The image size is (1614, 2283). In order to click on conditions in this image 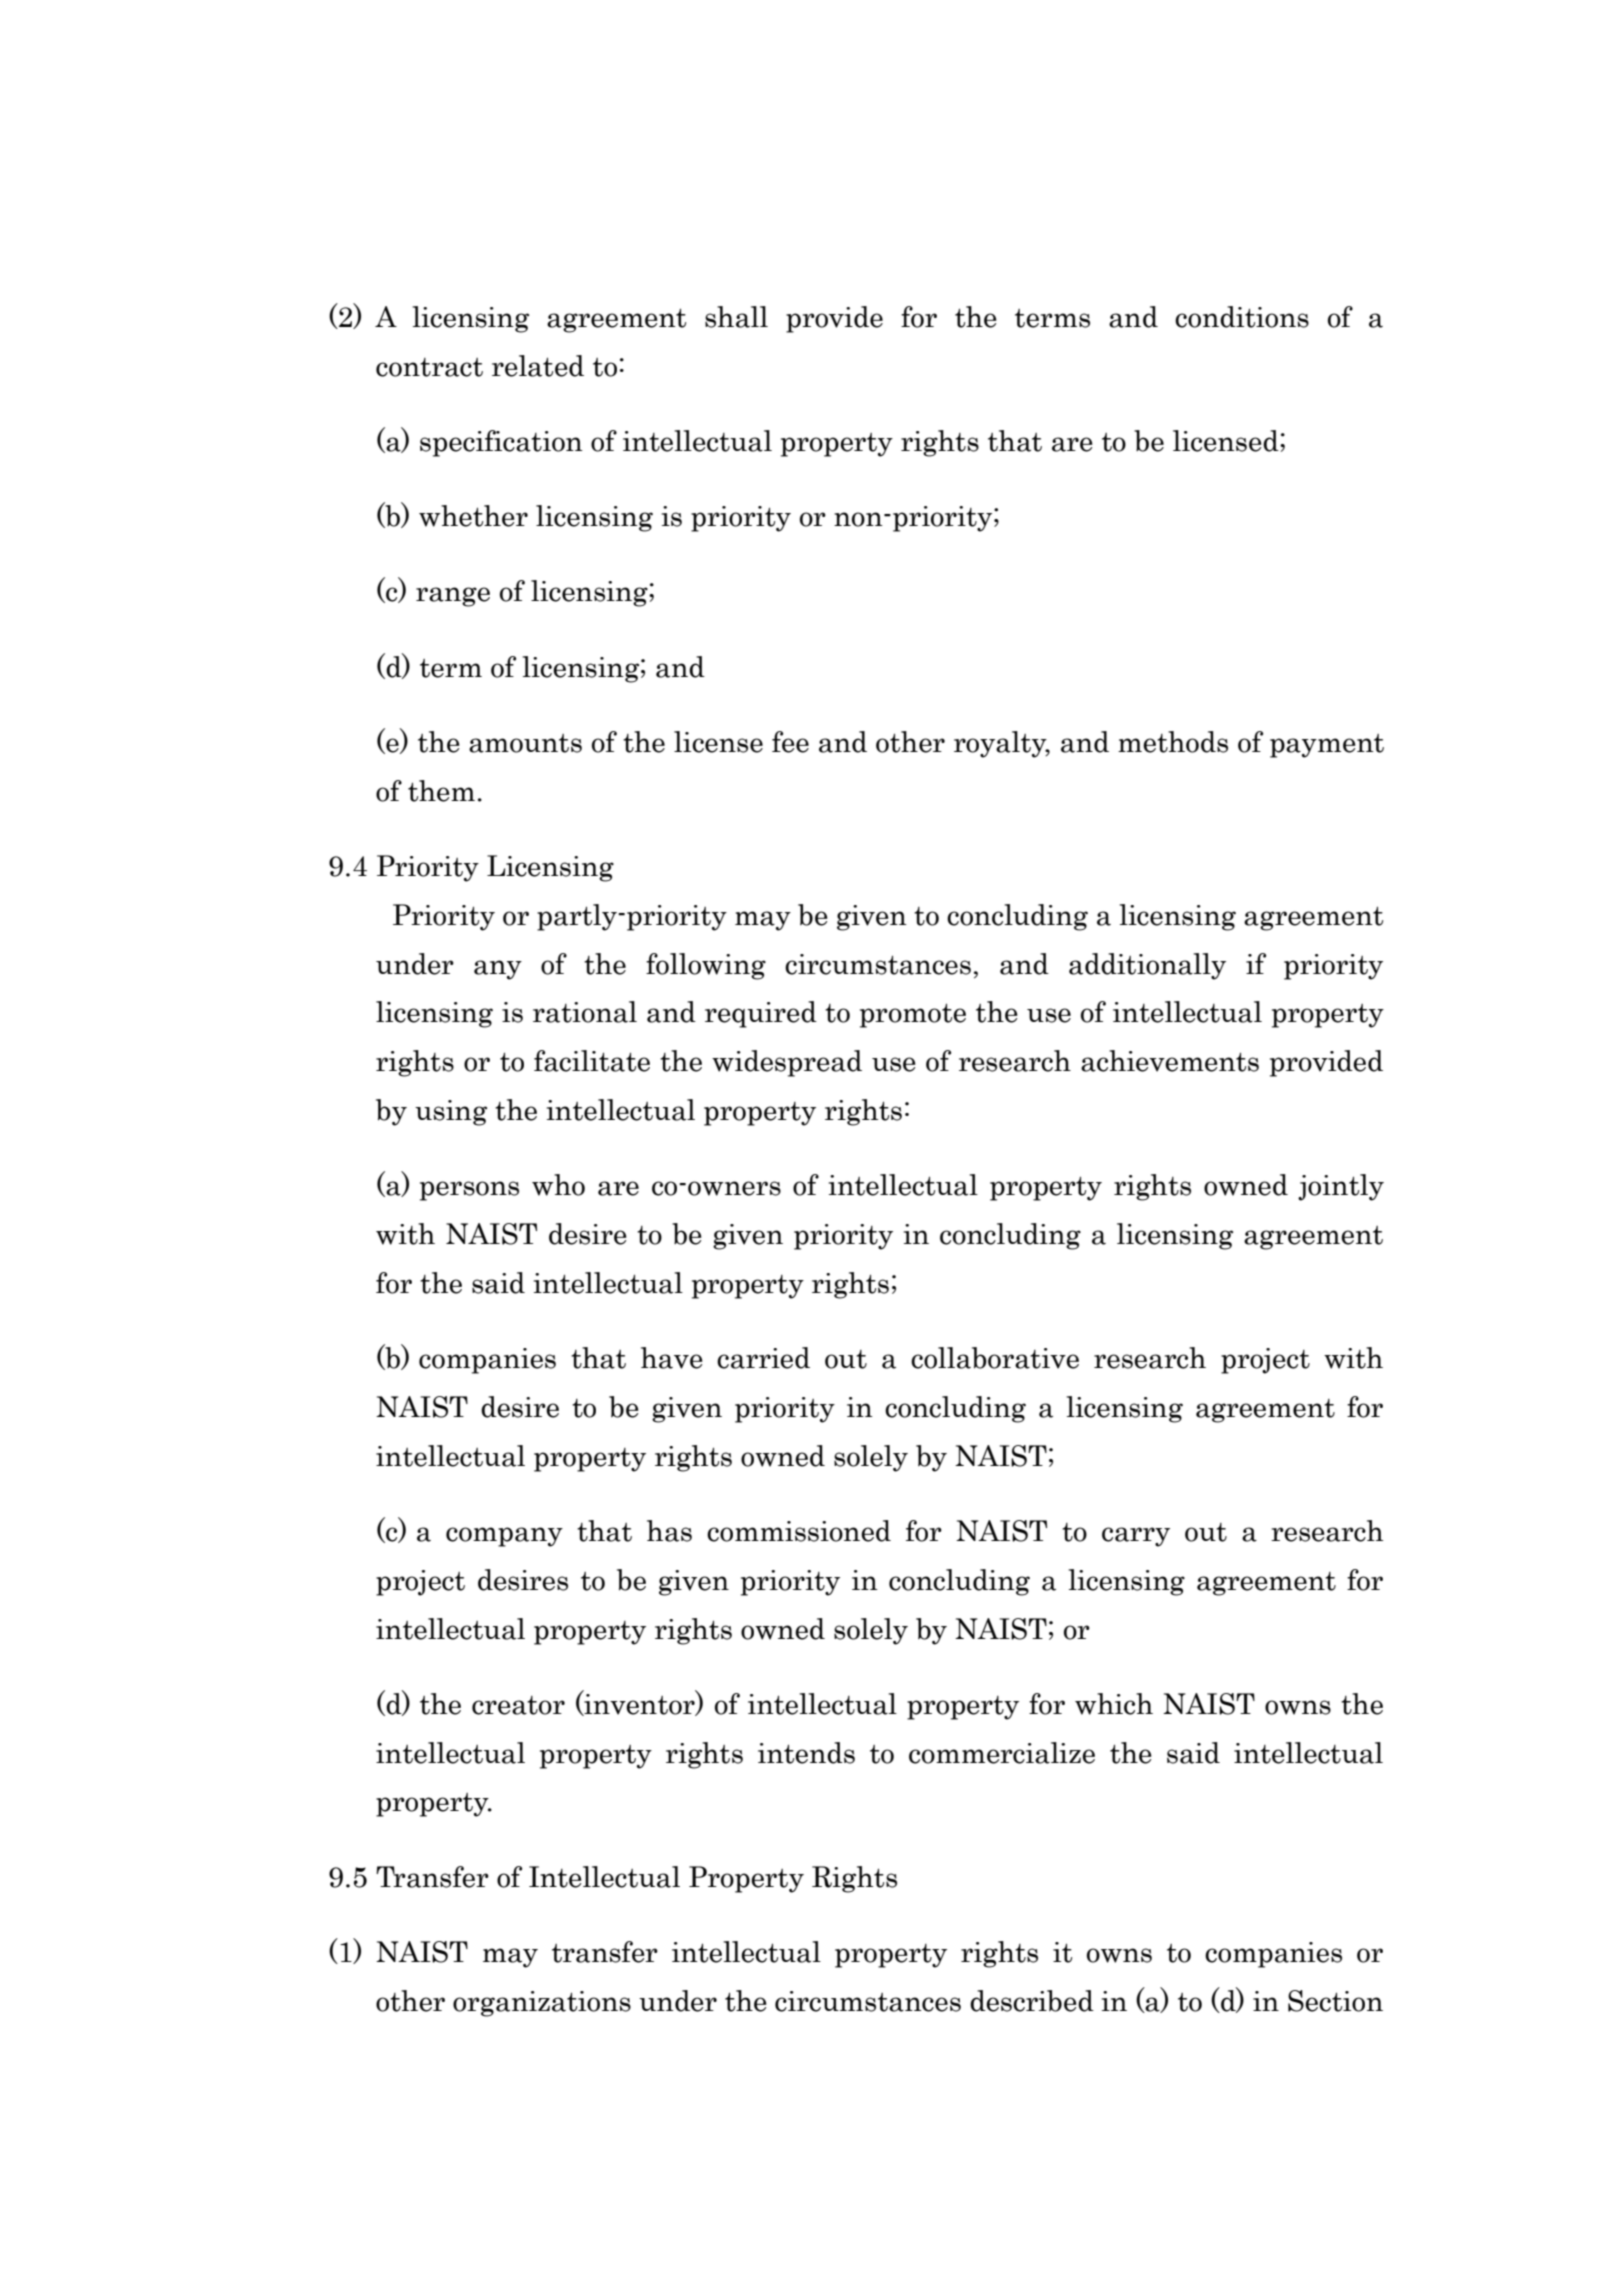, I will do `click(1242, 317)`.
